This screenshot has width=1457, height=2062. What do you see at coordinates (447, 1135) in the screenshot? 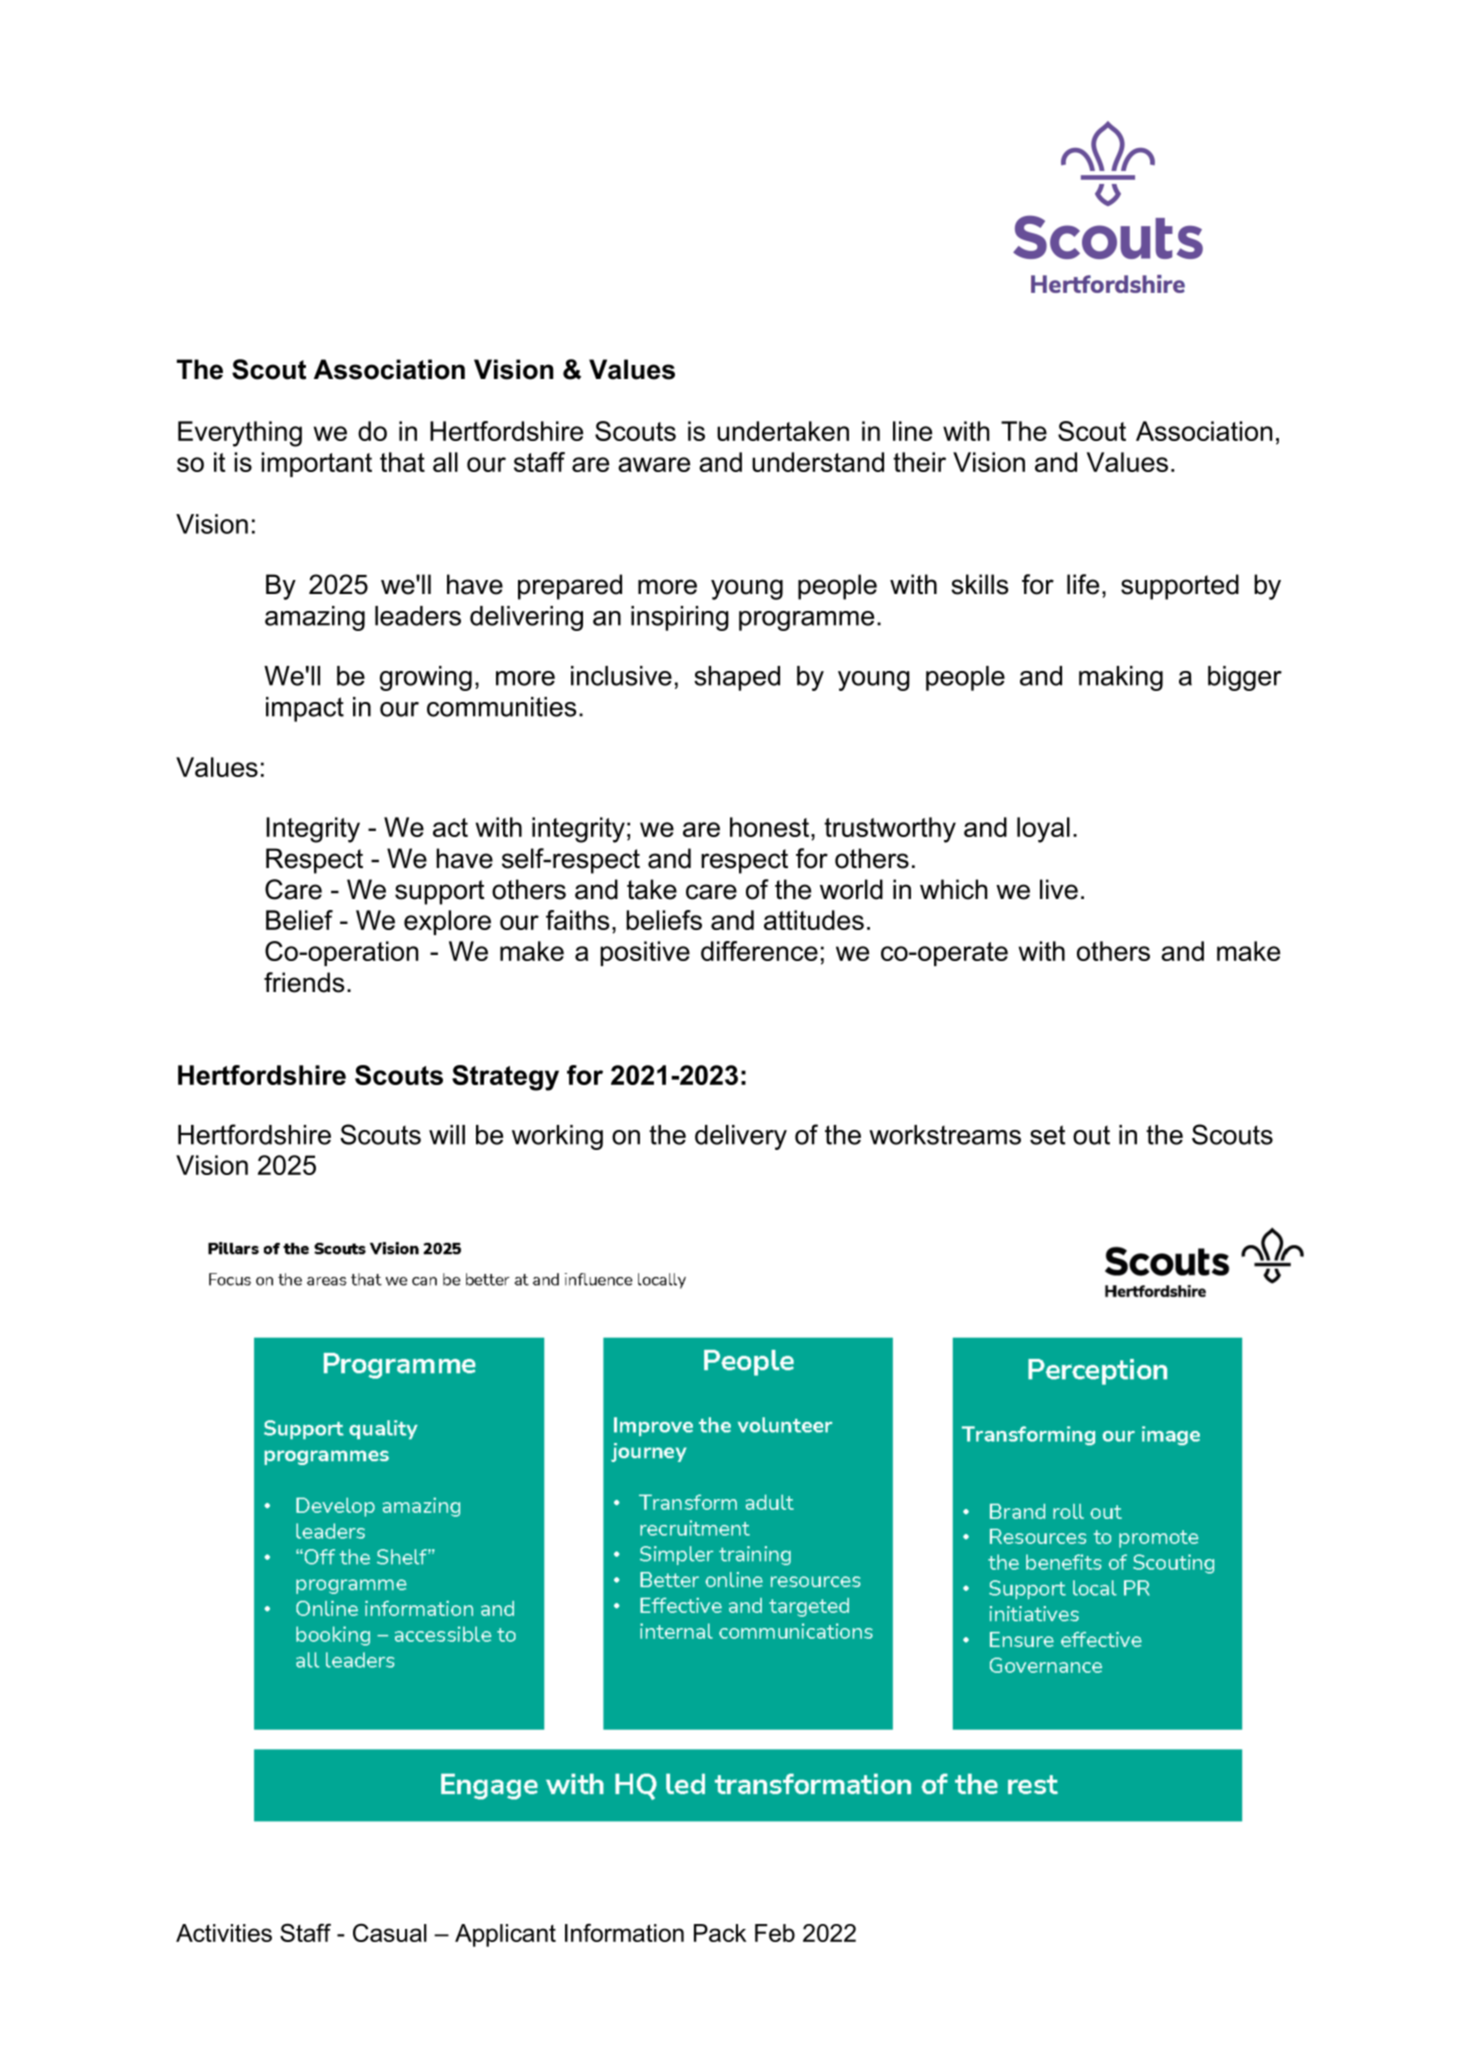
I see `will` at bounding box center [447, 1135].
